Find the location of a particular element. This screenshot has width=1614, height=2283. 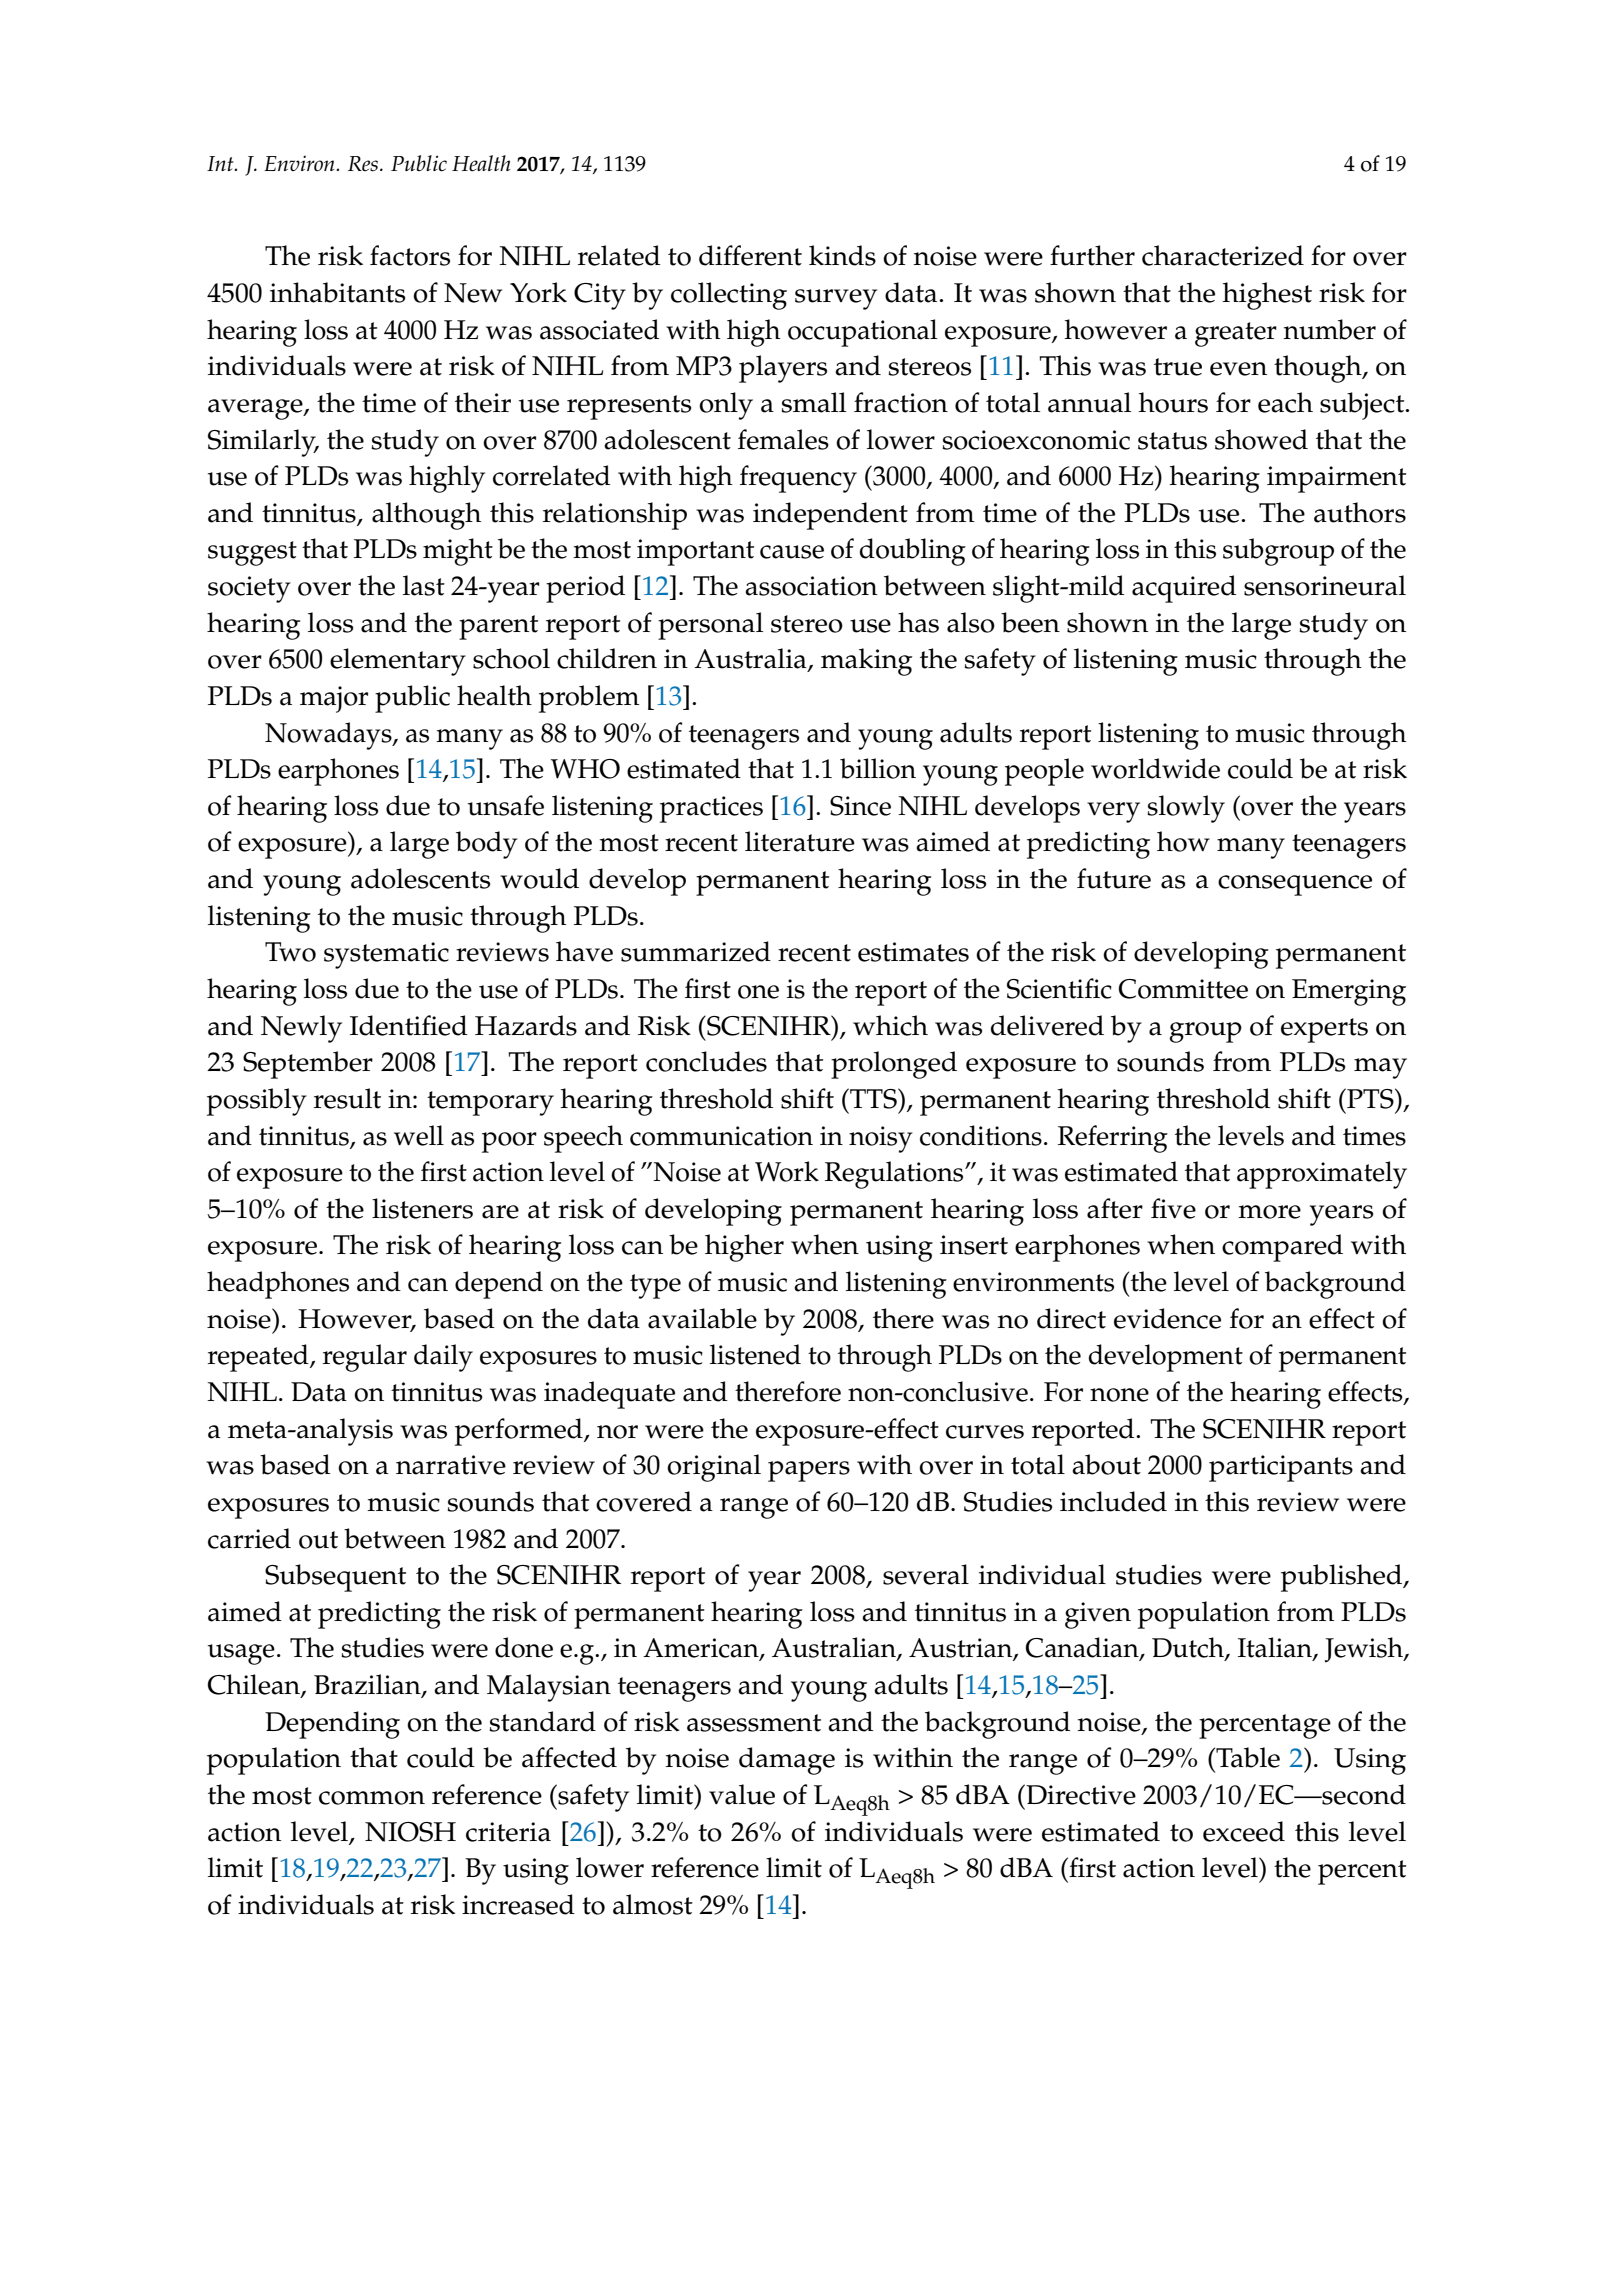

association is located at coordinates (811, 586).
